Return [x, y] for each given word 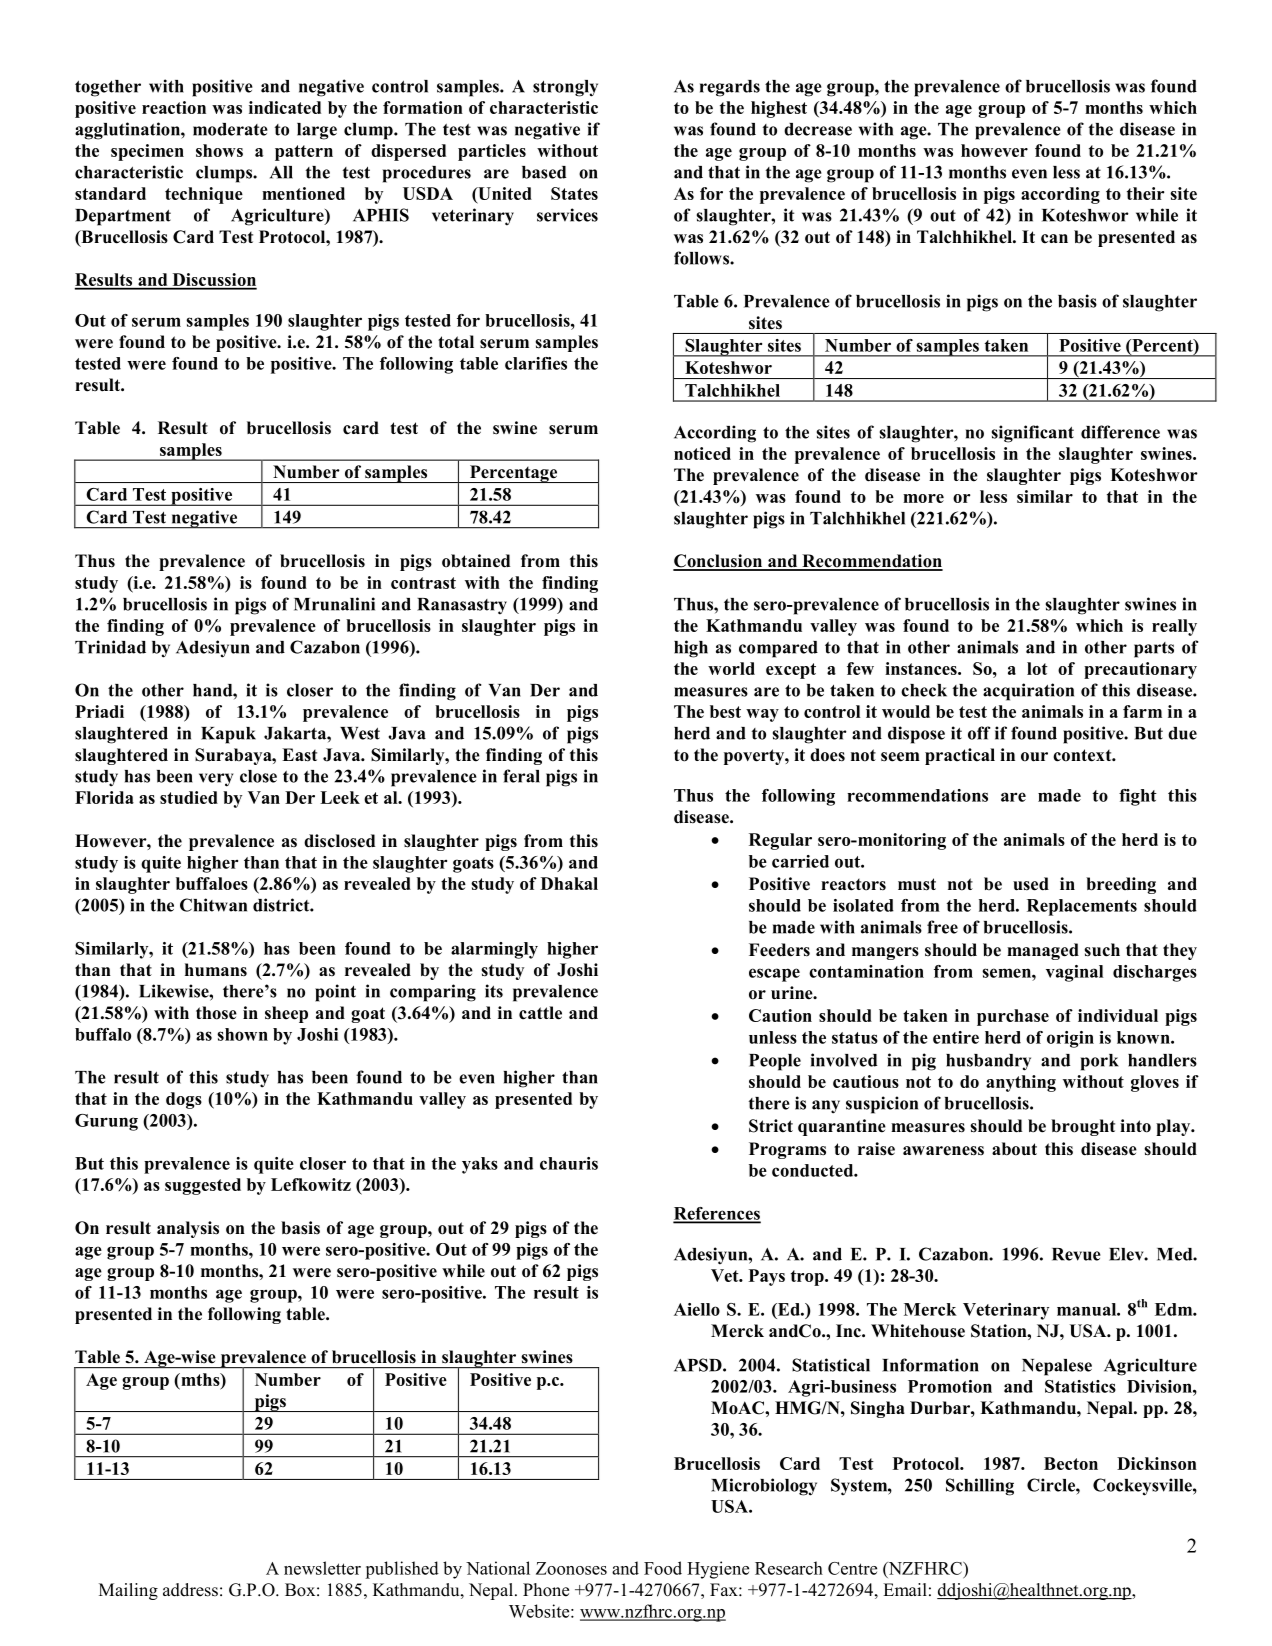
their [1145, 193]
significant [1033, 434]
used [1031, 884]
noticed [702, 453]
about [1014, 1149]
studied [189, 797]
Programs [787, 1150]
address [190, 1590]
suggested [203, 1186]
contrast [423, 583]
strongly [565, 88]
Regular [780, 841]
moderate [230, 129]
